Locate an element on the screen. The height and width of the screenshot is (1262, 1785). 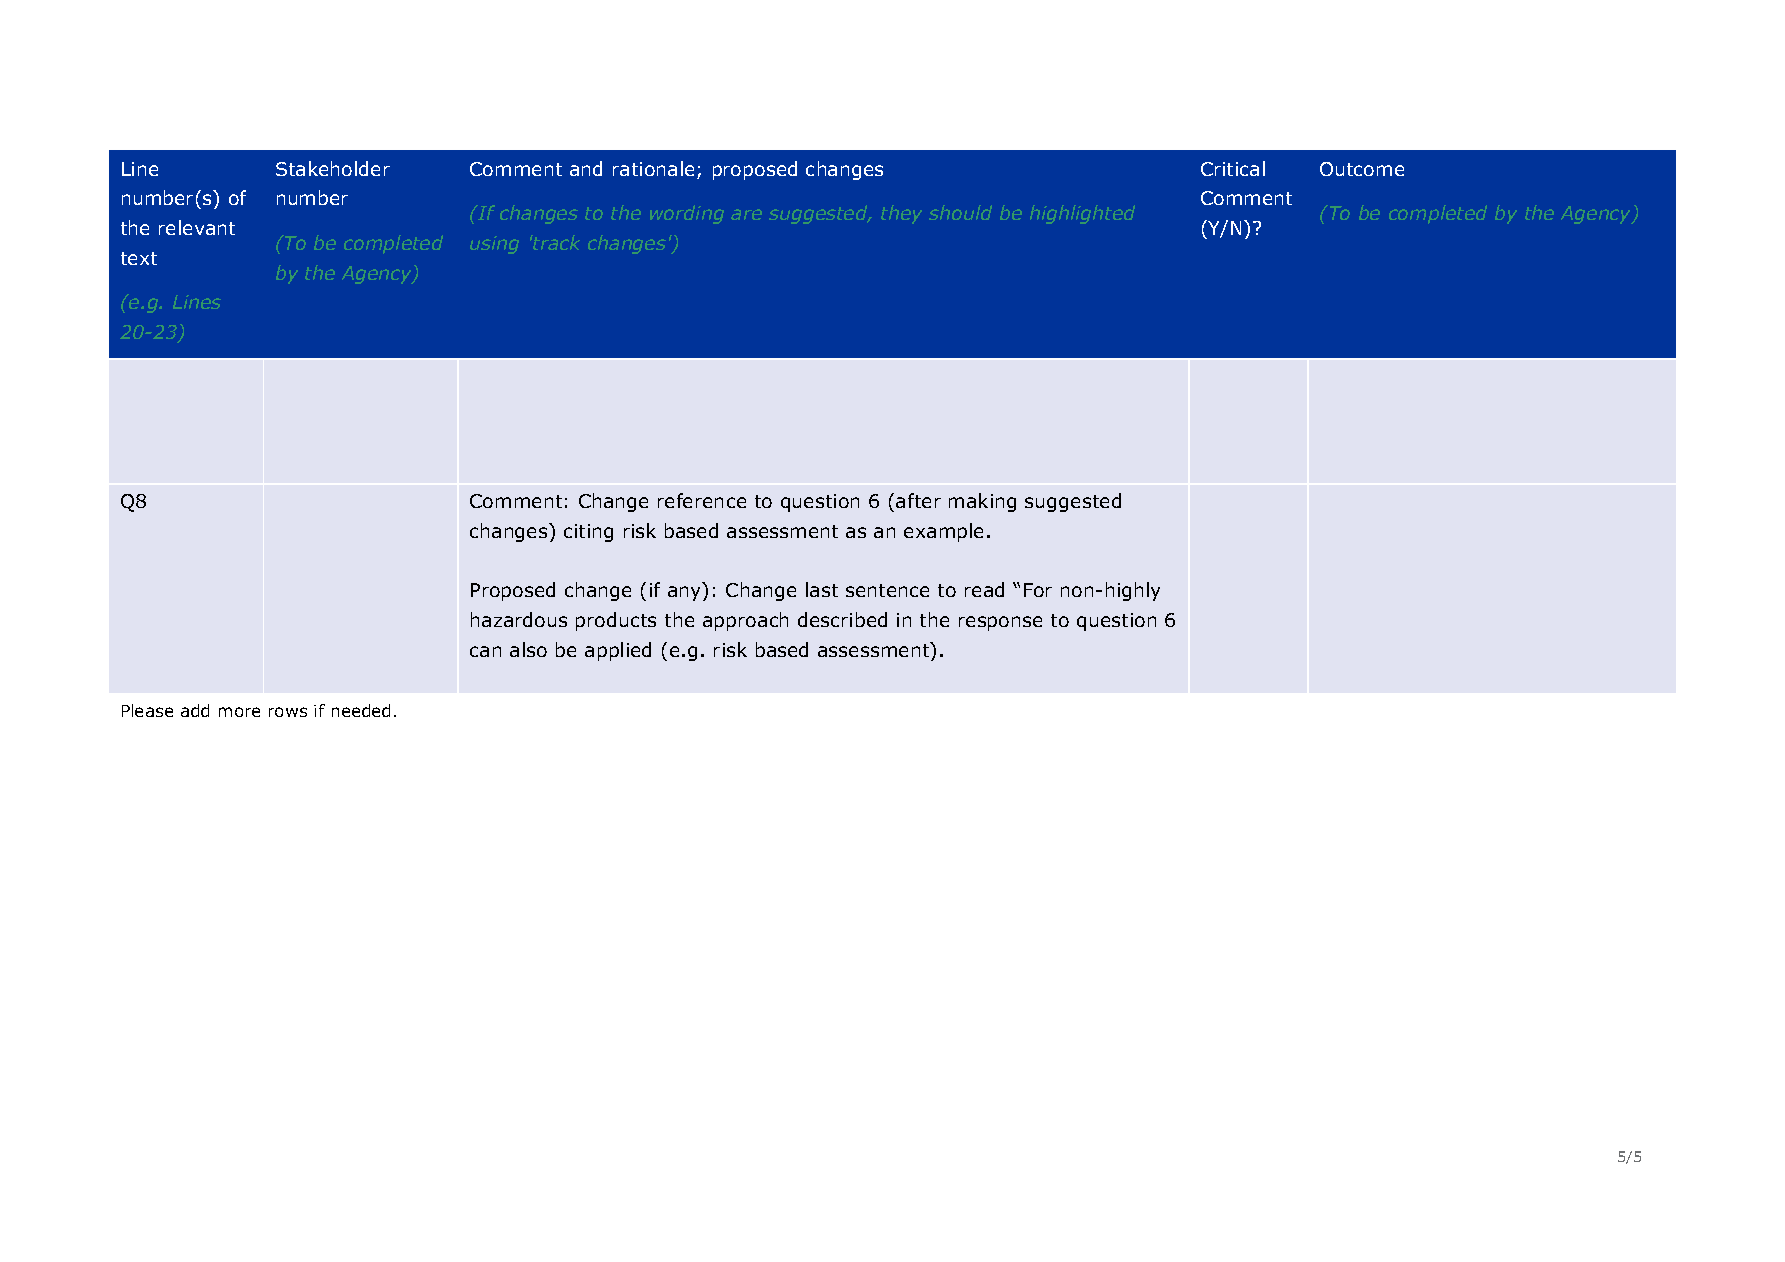
Stakeholder is located at coordinates (333, 168).
